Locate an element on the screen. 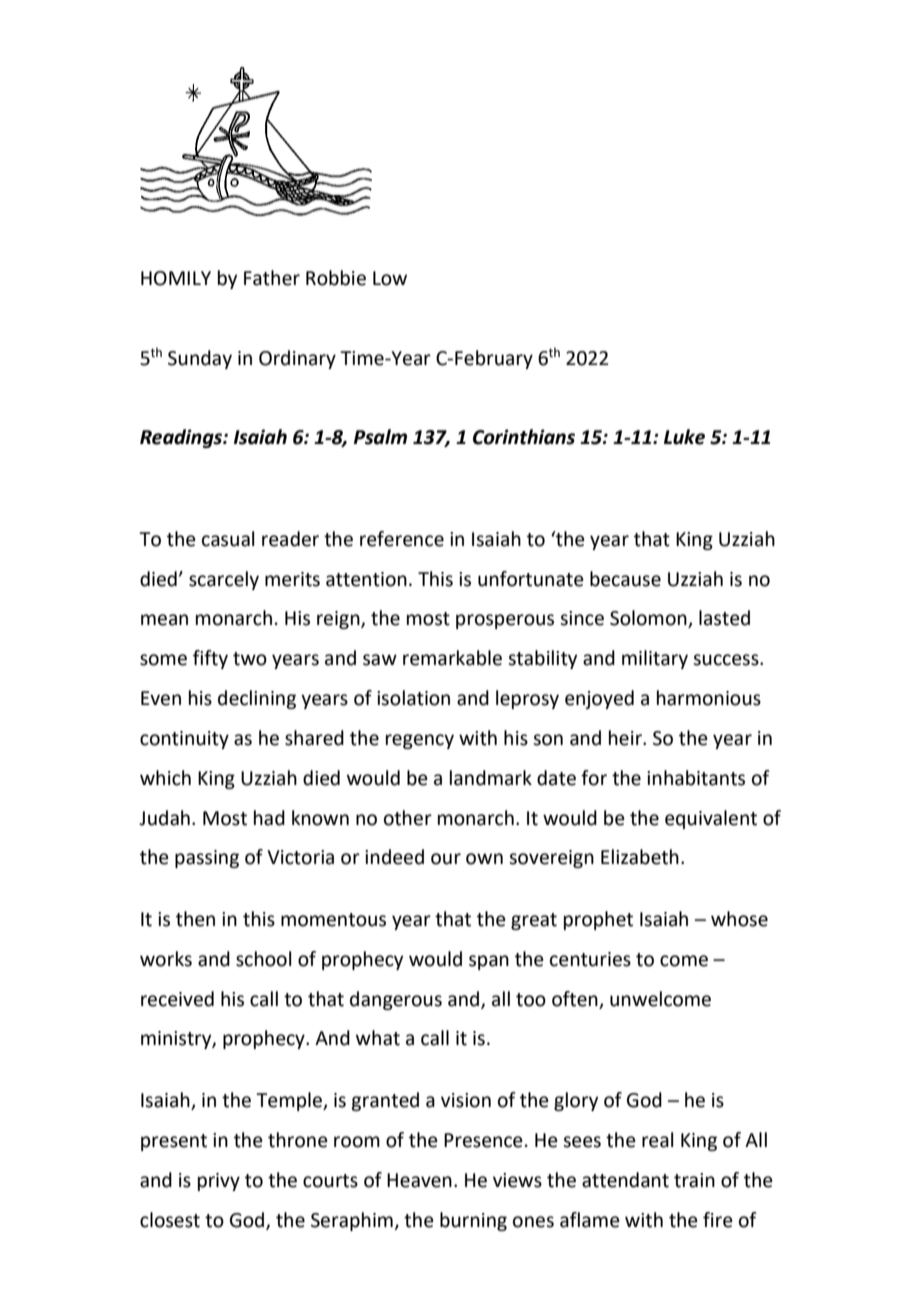 The height and width of the screenshot is (1308, 924). Heaven is located at coordinates (419, 1180).
